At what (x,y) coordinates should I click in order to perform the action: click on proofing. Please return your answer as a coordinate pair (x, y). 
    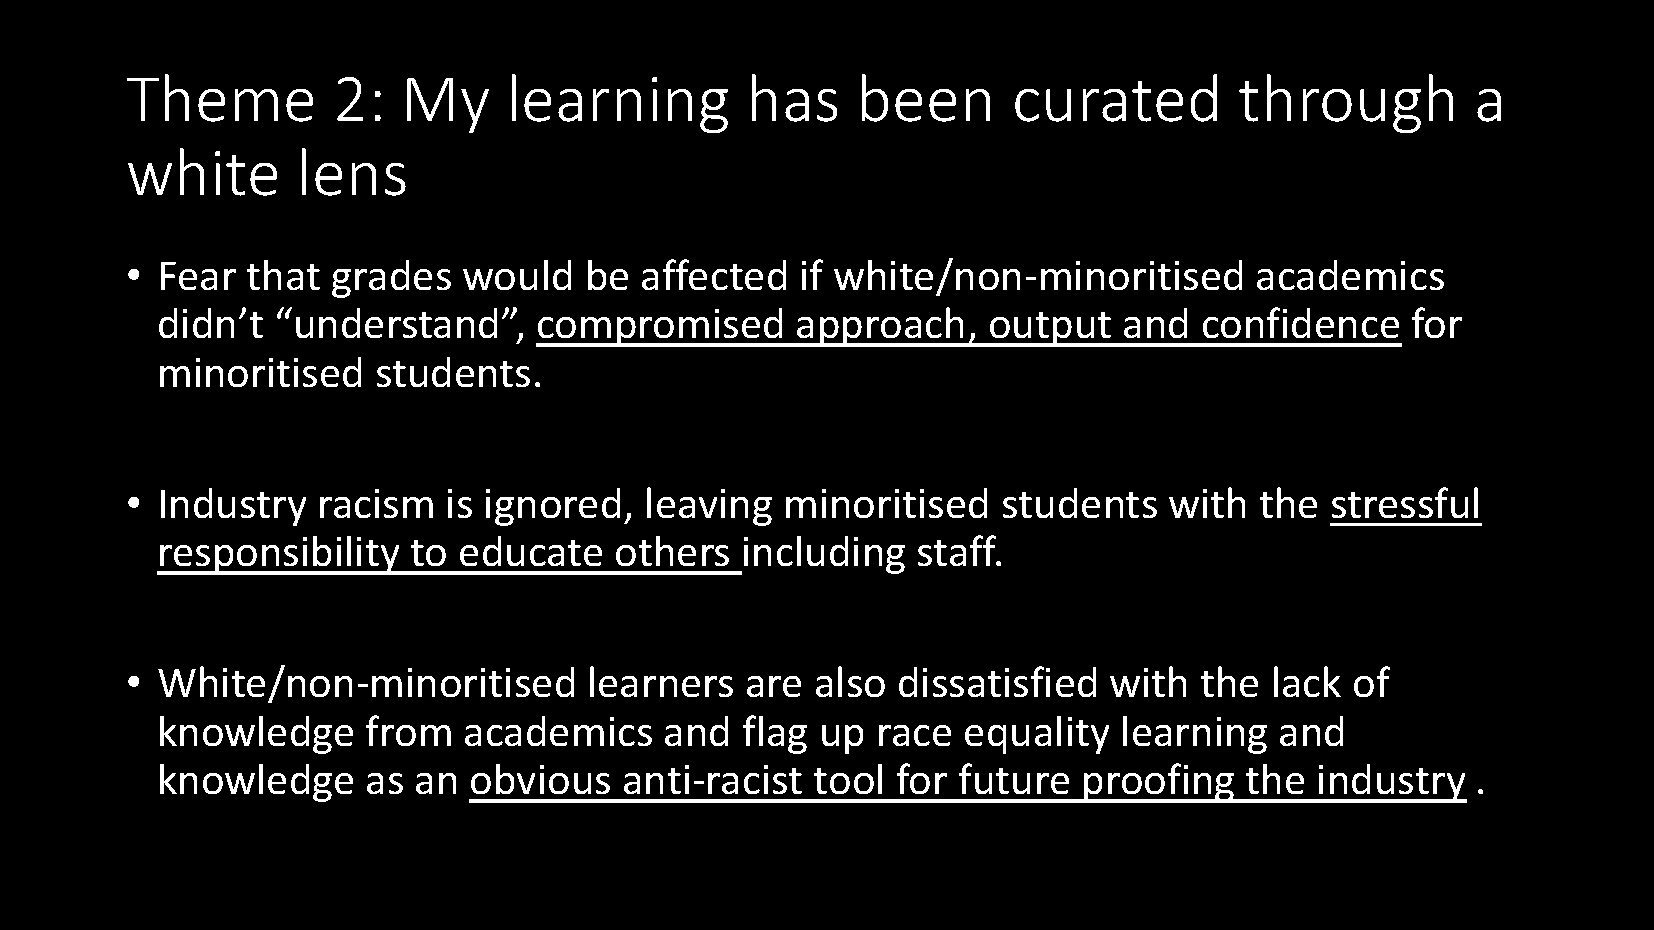
    Looking at the image, I should click on (1159, 783).
